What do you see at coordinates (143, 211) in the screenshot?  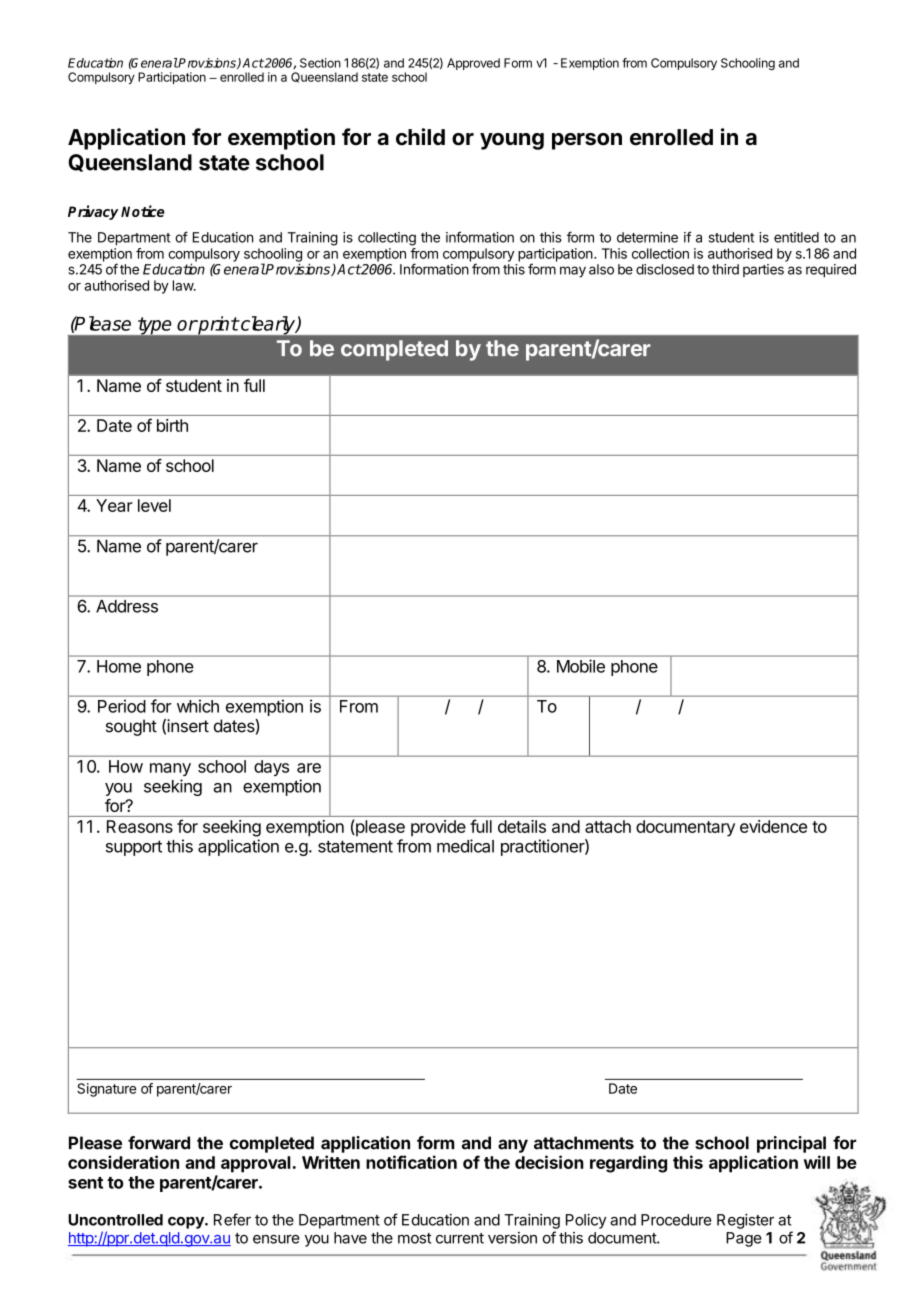 I see `Notice` at bounding box center [143, 211].
